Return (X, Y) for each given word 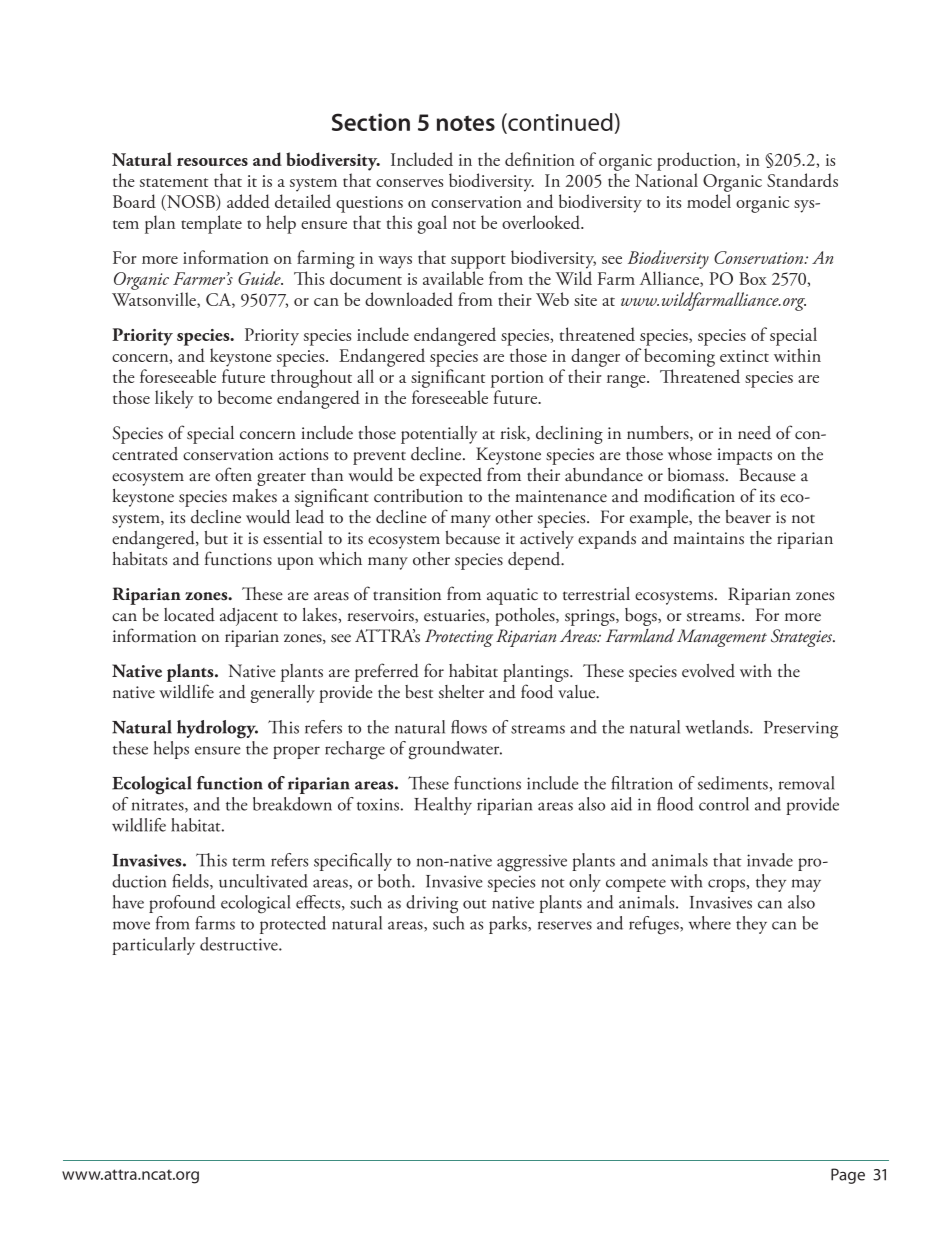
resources (212, 162)
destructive (240, 944)
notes (466, 123)
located (189, 615)
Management (722, 638)
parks (509, 925)
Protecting (459, 638)
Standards (802, 180)
